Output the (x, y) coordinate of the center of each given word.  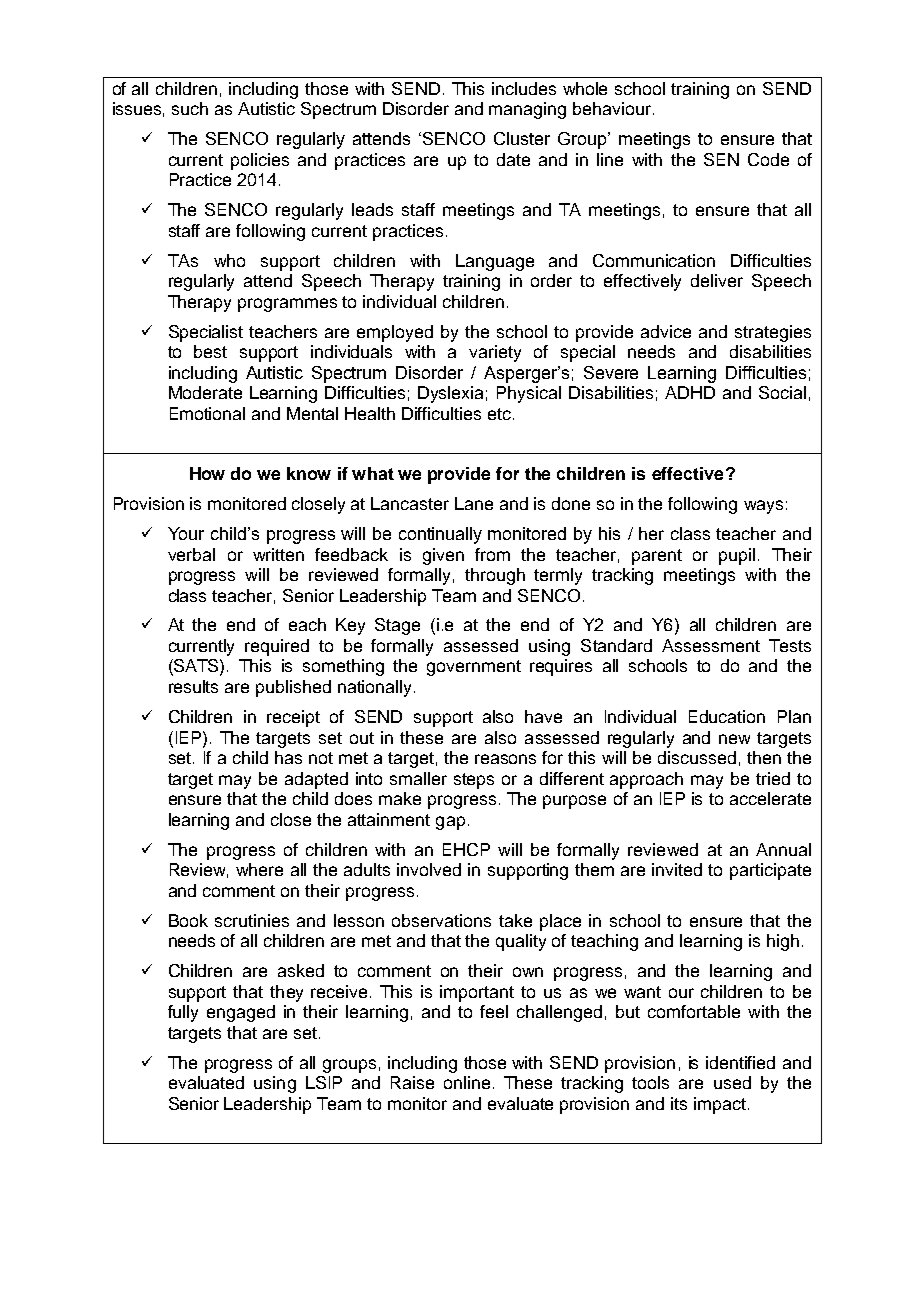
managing (527, 110)
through (495, 576)
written (278, 554)
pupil (737, 556)
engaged (241, 1013)
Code (768, 159)
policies (260, 161)
